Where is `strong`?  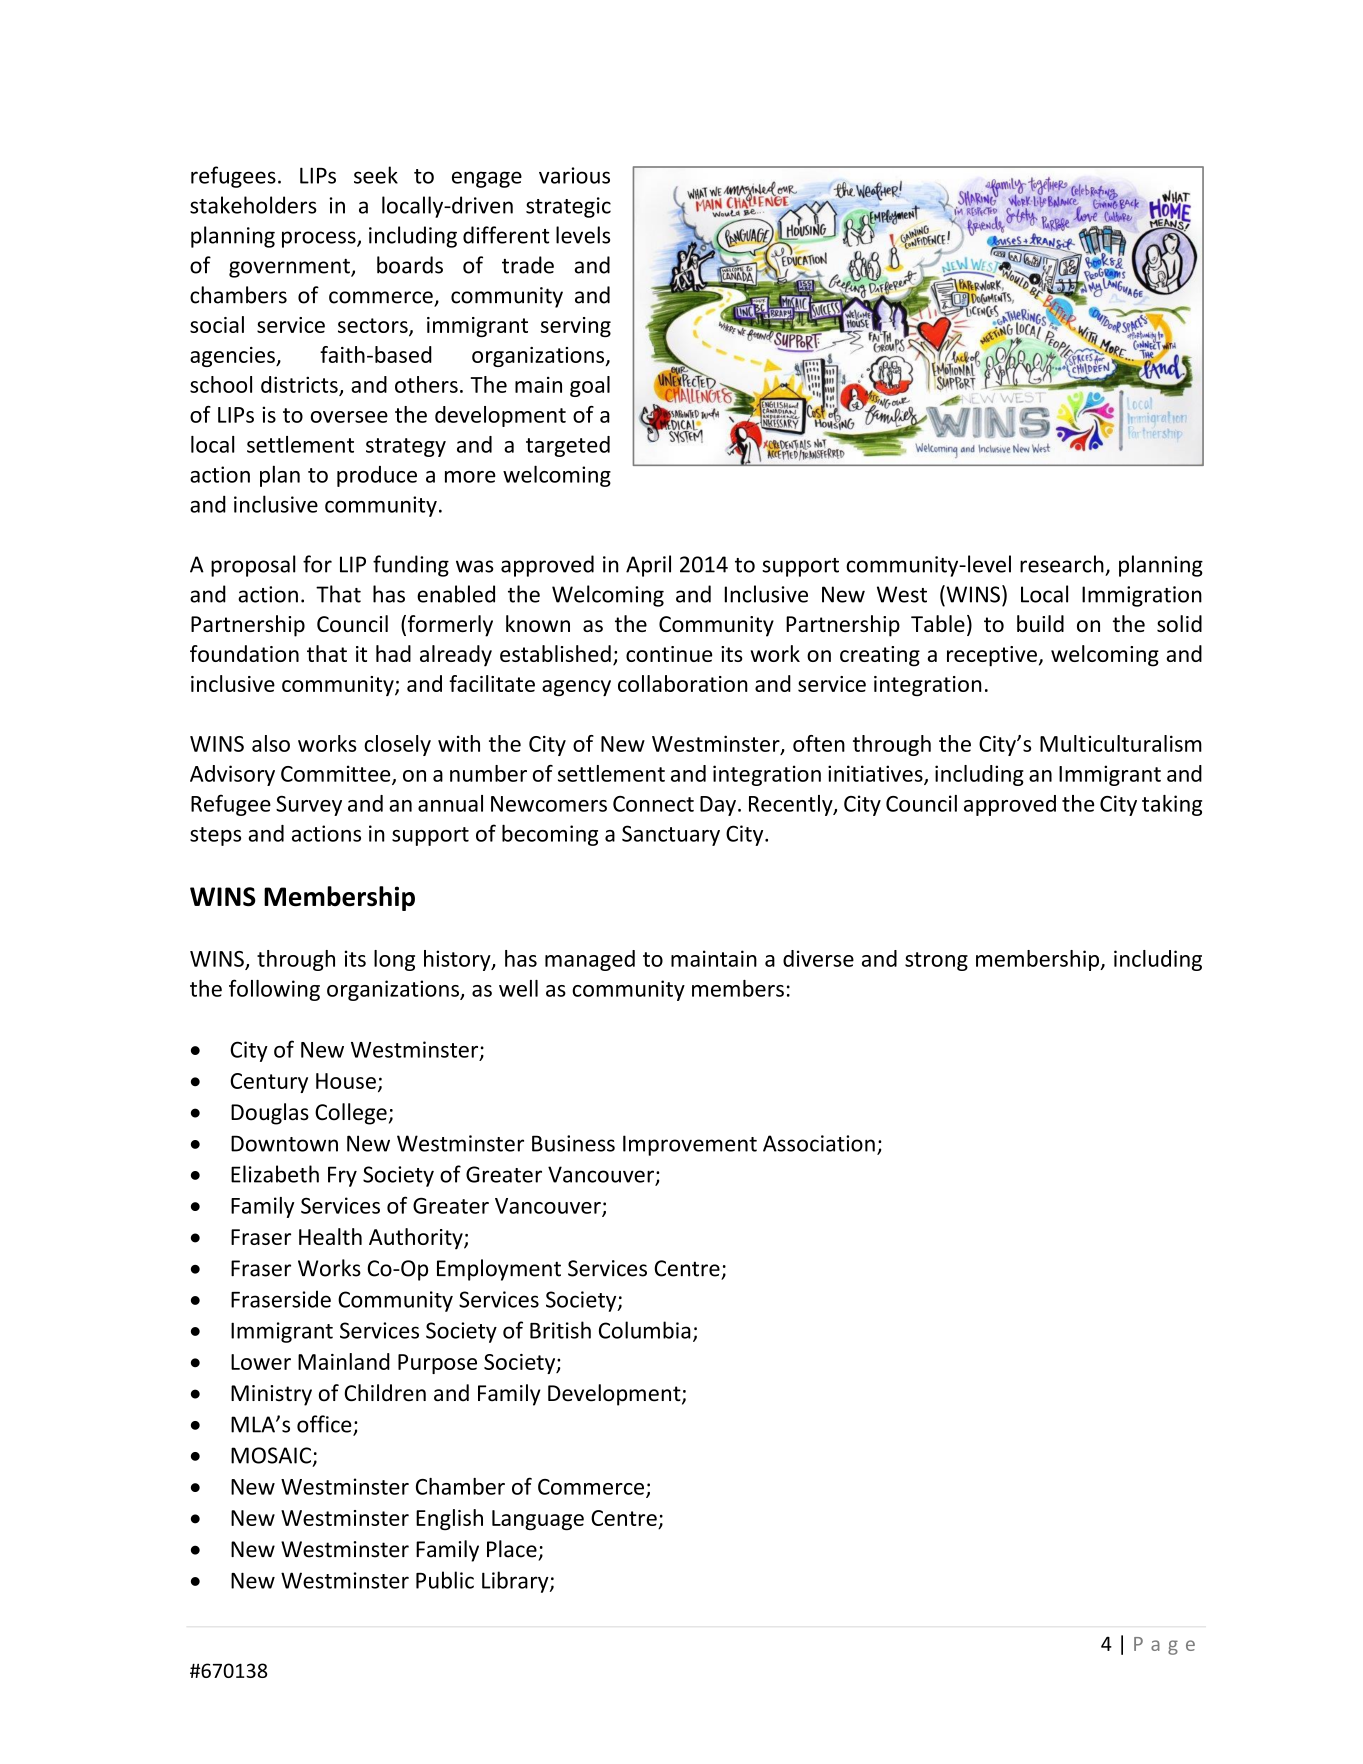
strong is located at coordinates (936, 961).
